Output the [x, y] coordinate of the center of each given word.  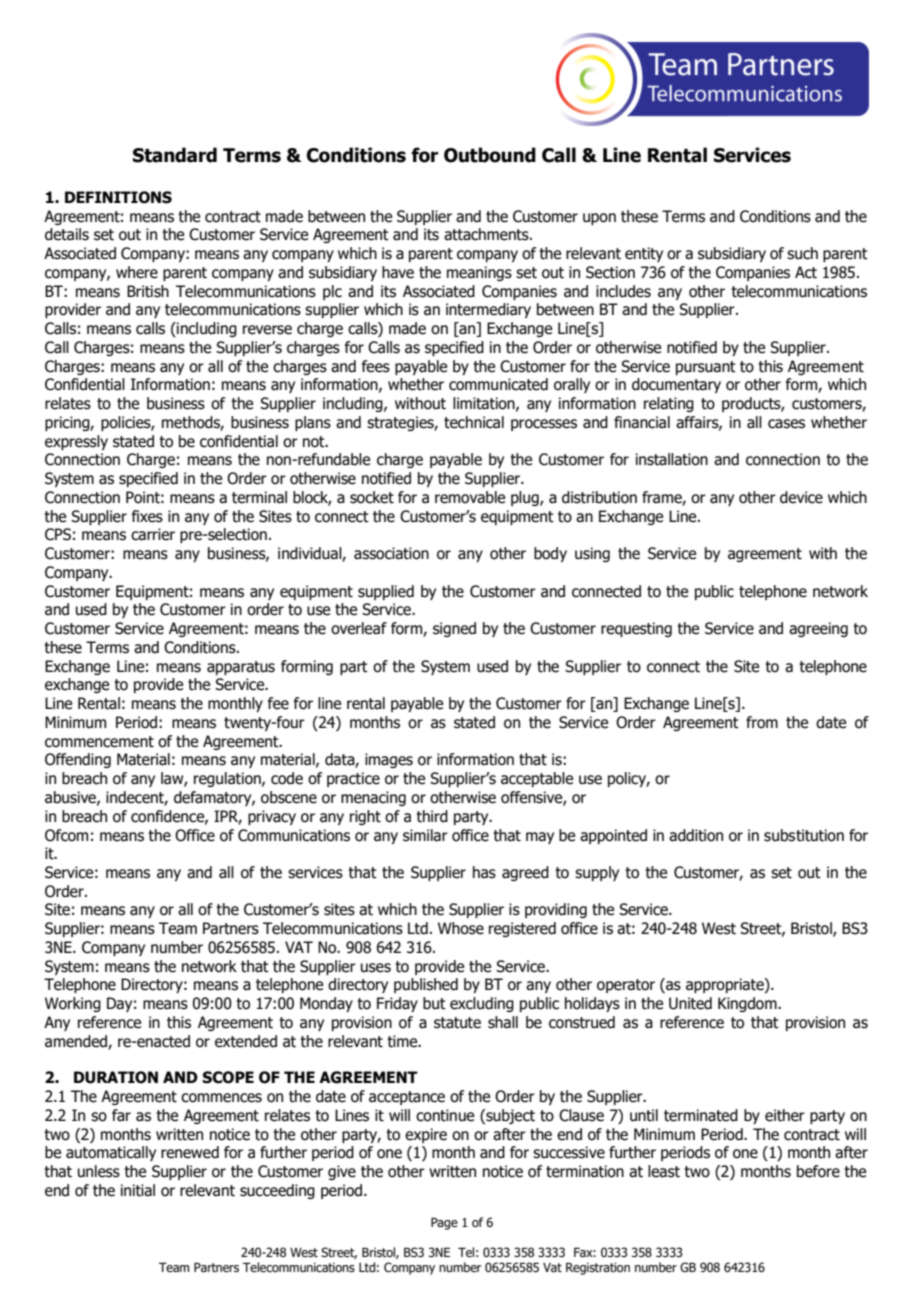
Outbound [490, 155]
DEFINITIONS [118, 197]
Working [73, 1004]
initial [138, 1190]
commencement [99, 742]
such [802, 253]
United [690, 1003]
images [389, 760]
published [426, 985]
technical [474, 422]
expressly [76, 442]
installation [672, 459]
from [762, 722]
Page [444, 1223]
